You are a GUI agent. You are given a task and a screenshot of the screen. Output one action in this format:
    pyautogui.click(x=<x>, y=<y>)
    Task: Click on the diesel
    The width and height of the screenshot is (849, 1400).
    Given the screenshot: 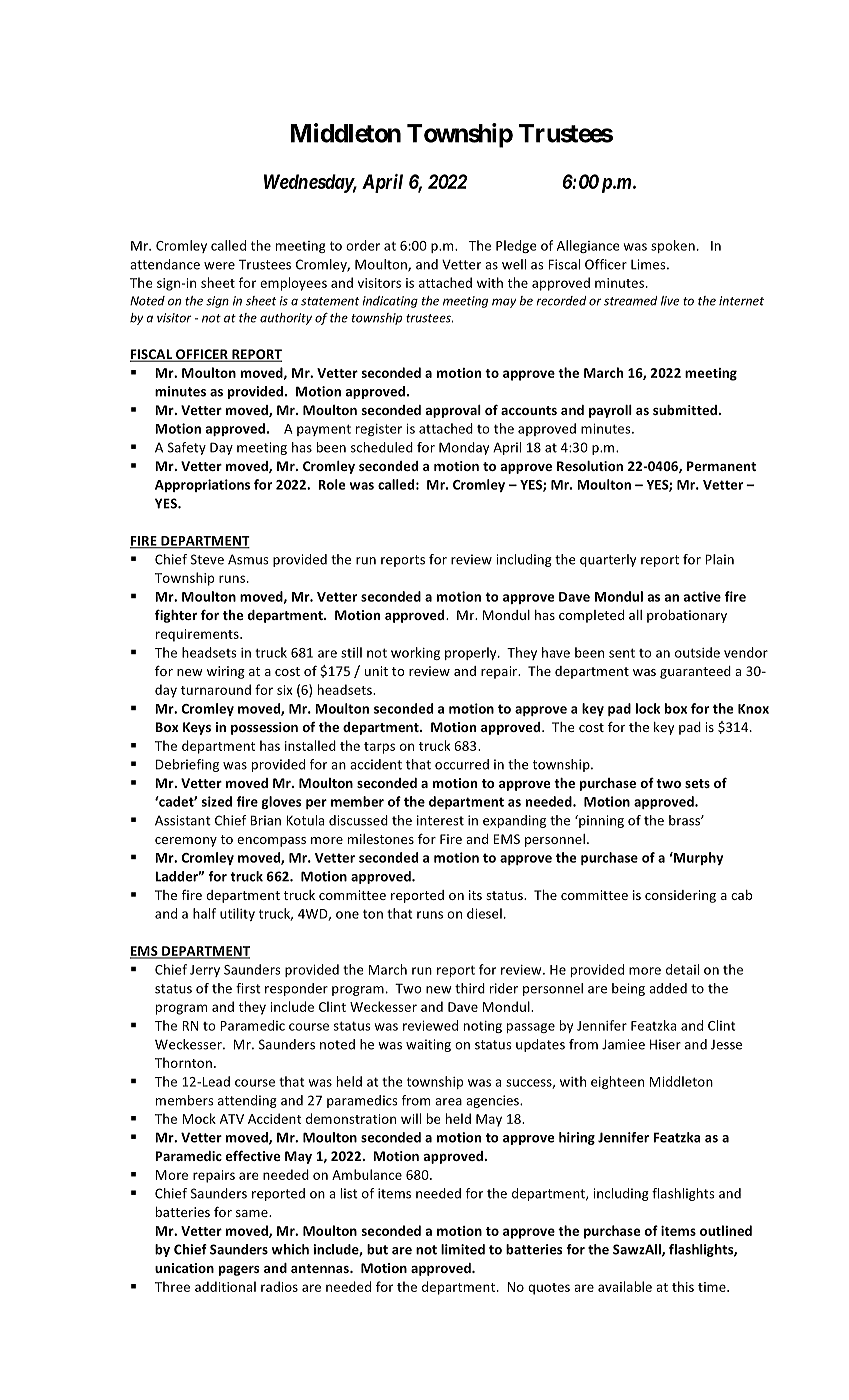 What is the action you would take?
    pyautogui.click(x=484, y=913)
